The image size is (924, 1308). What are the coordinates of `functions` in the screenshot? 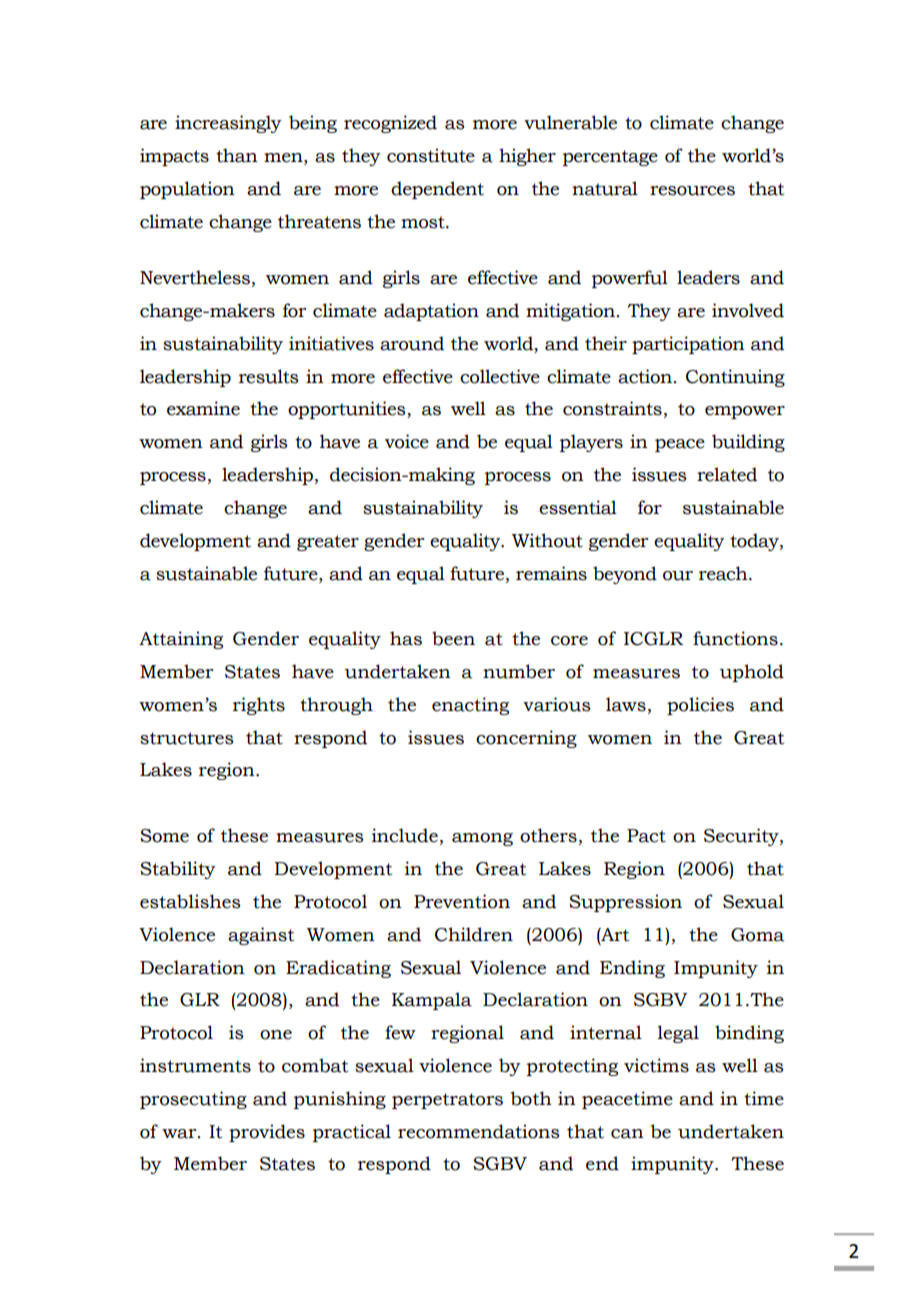 It's located at (735, 638).
